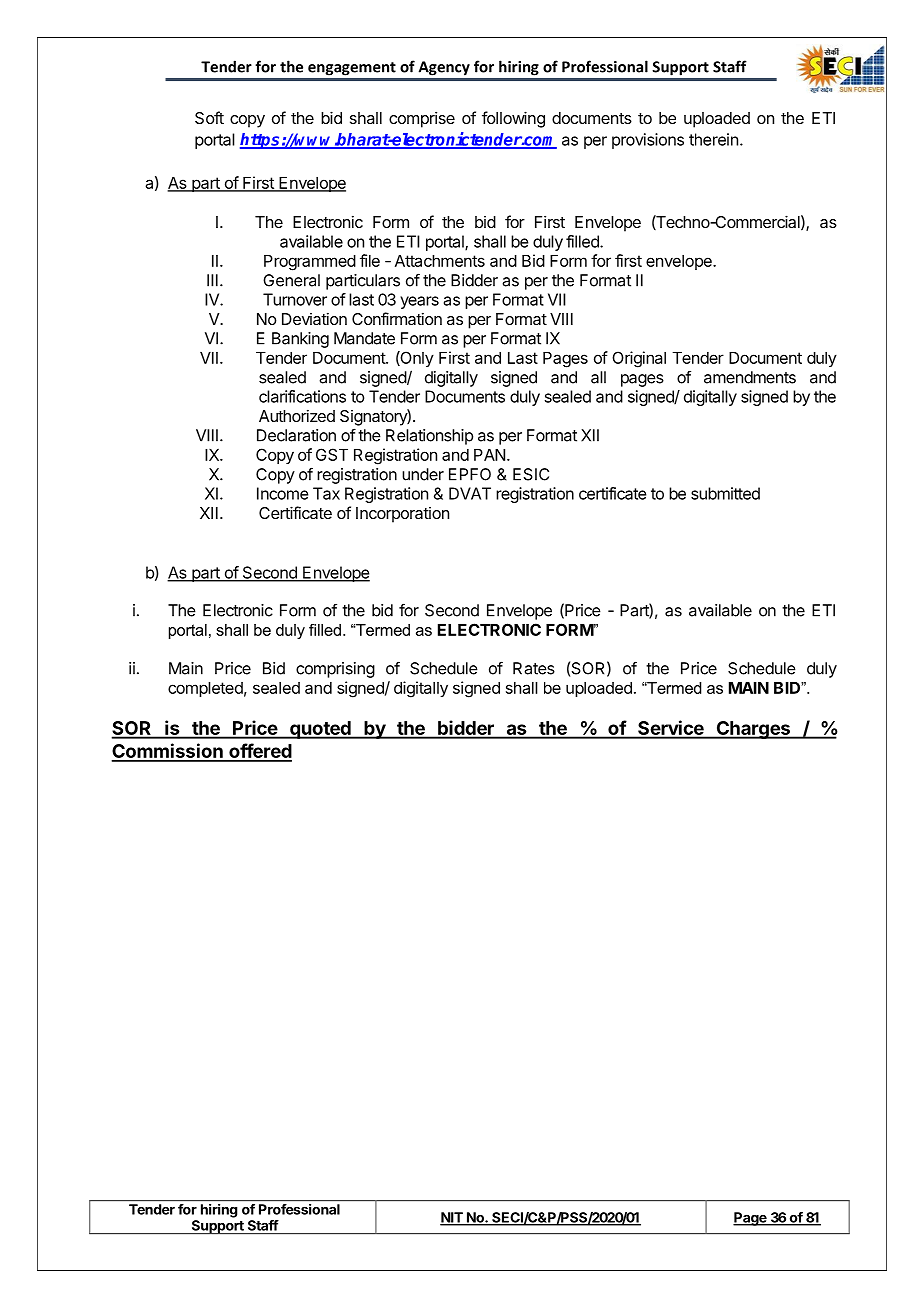 This screenshot has width=924, height=1308. Describe the element at coordinates (335, 670) in the screenshot. I see `comprising` at that location.
